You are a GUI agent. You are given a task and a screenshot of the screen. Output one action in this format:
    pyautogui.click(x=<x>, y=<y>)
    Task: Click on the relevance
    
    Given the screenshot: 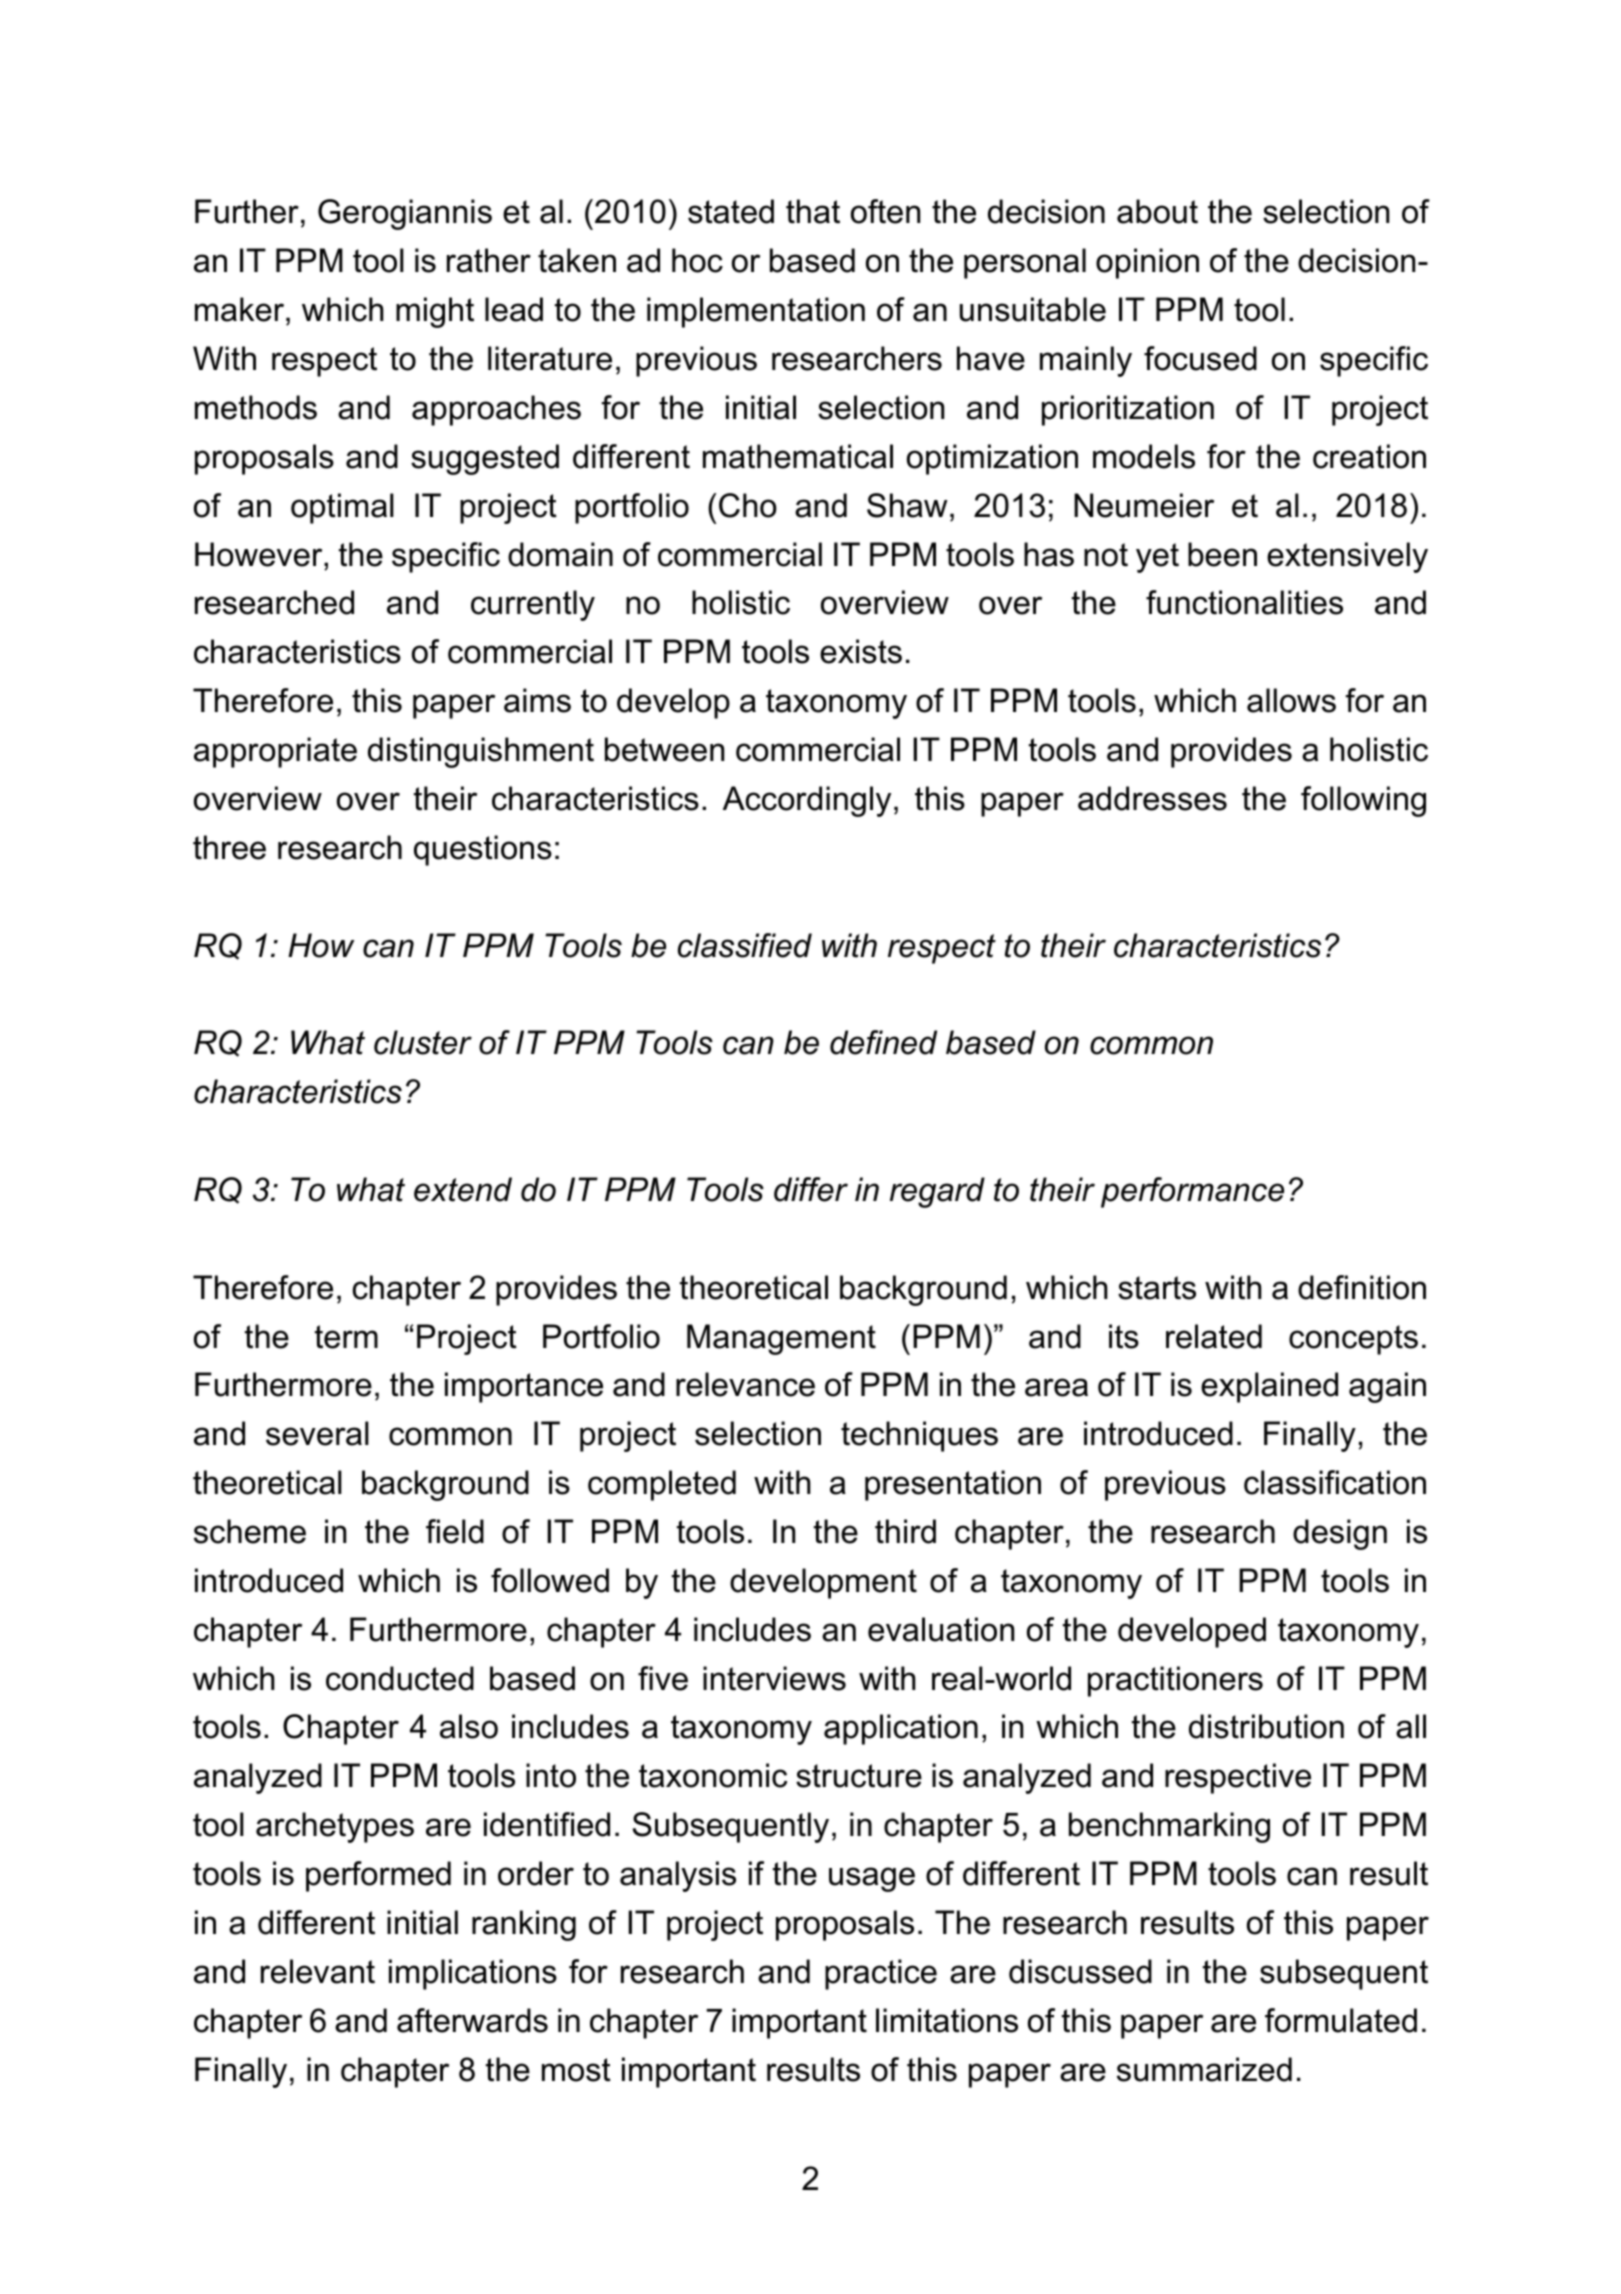 What is the action you would take?
    pyautogui.click(x=745, y=1384)
